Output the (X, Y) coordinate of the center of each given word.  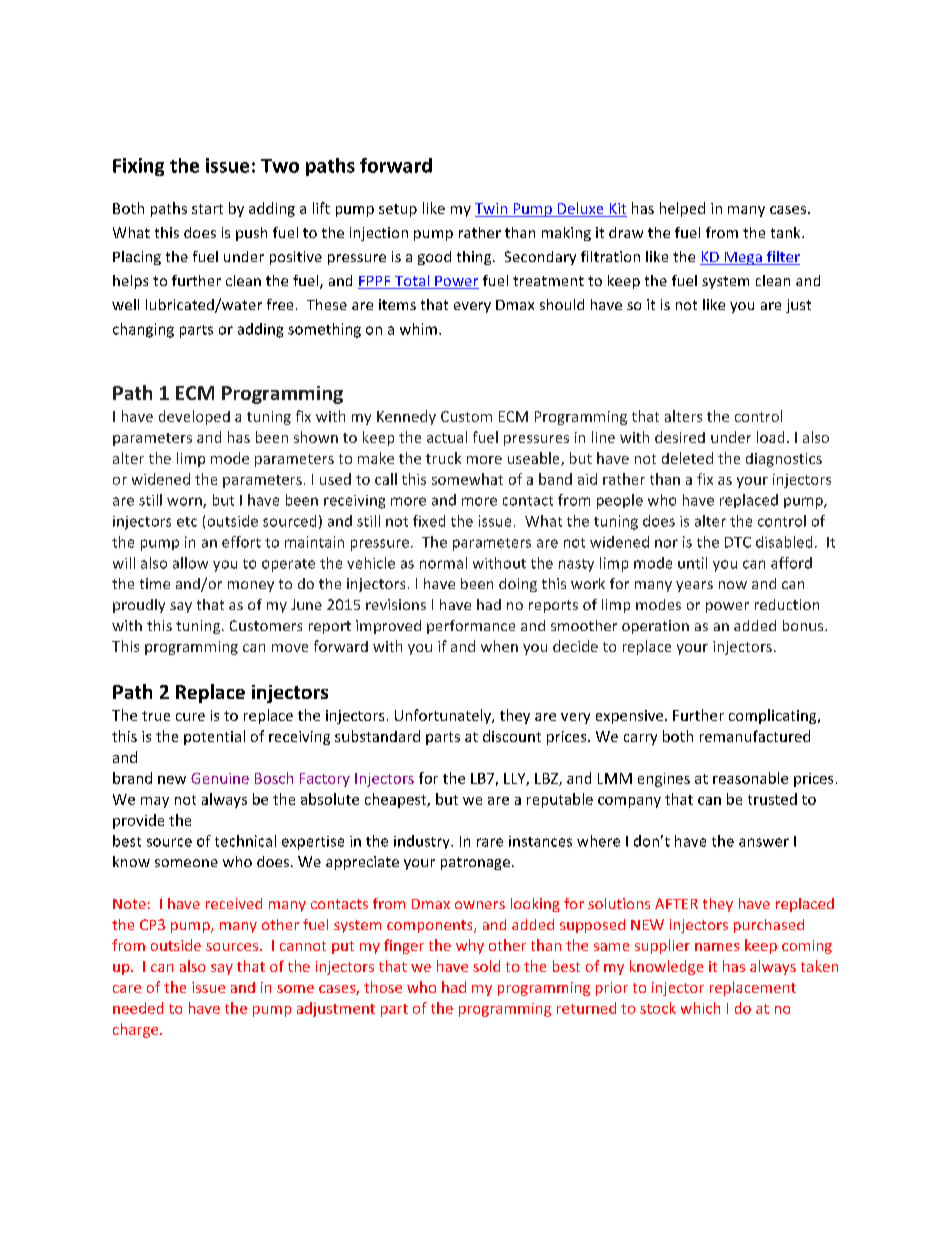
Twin (492, 210)
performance (471, 627)
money (251, 586)
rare (490, 842)
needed (138, 1008)
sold (486, 966)
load (770, 437)
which (700, 1008)
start (207, 209)
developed (194, 417)
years (694, 586)
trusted (772, 799)
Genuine (220, 778)
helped (682, 209)
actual (447, 437)
